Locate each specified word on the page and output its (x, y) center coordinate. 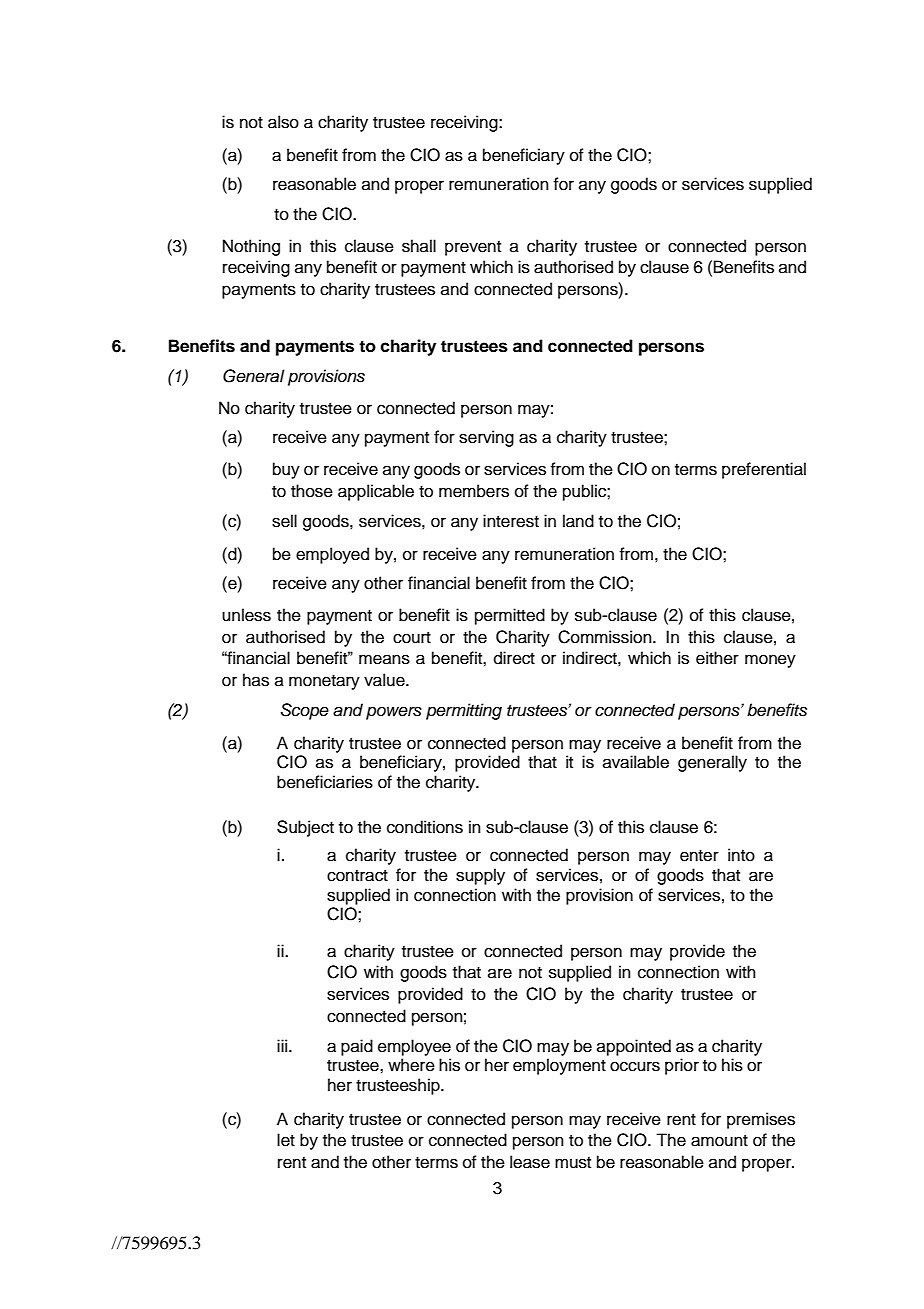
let (286, 1140)
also (283, 122)
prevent (473, 248)
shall (419, 246)
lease (530, 1162)
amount (719, 1141)
